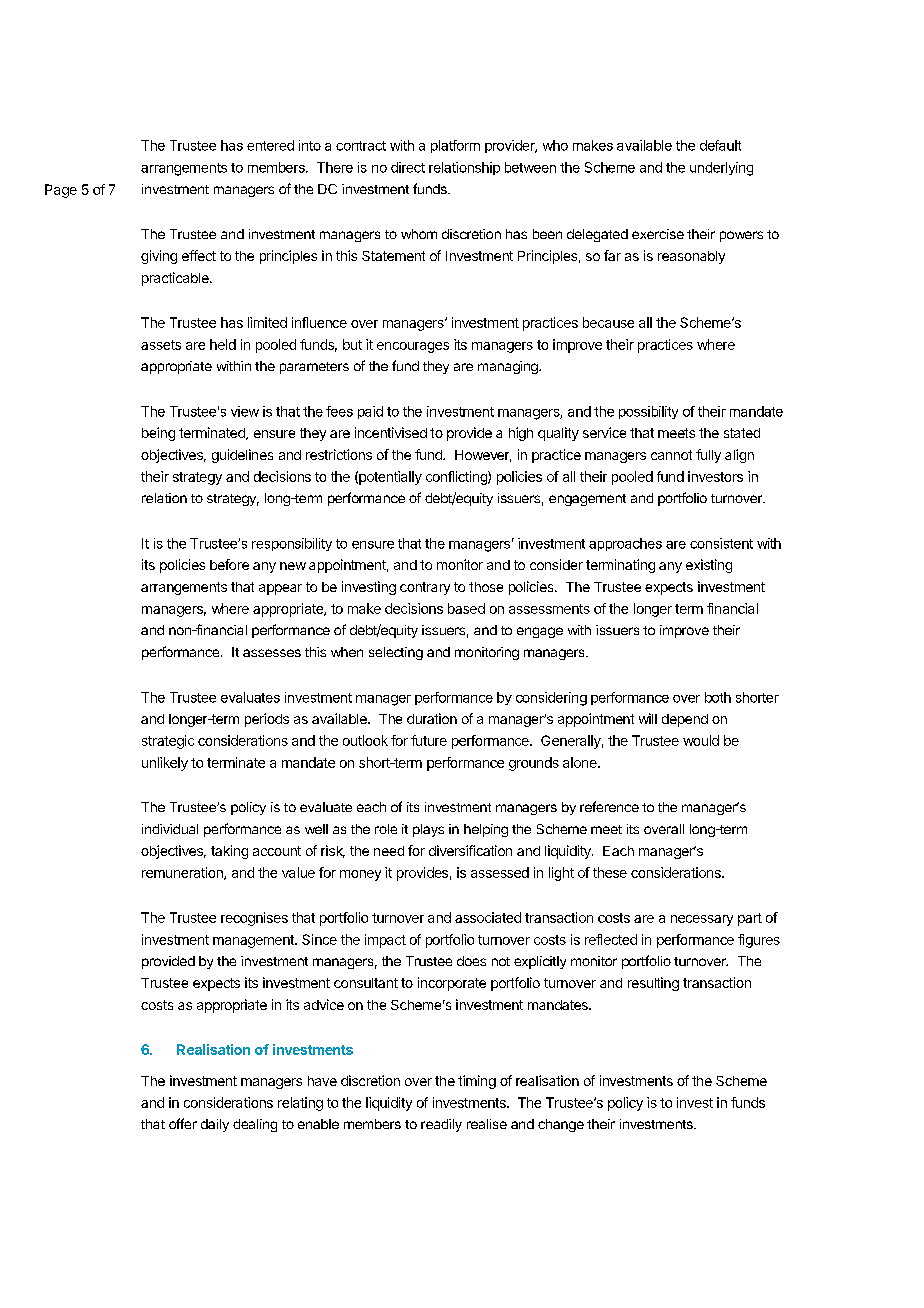 Image resolution: width=924 pixels, height=1308 pixels. What do you see at coordinates (158, 434) in the screenshot?
I see `being` at bounding box center [158, 434].
